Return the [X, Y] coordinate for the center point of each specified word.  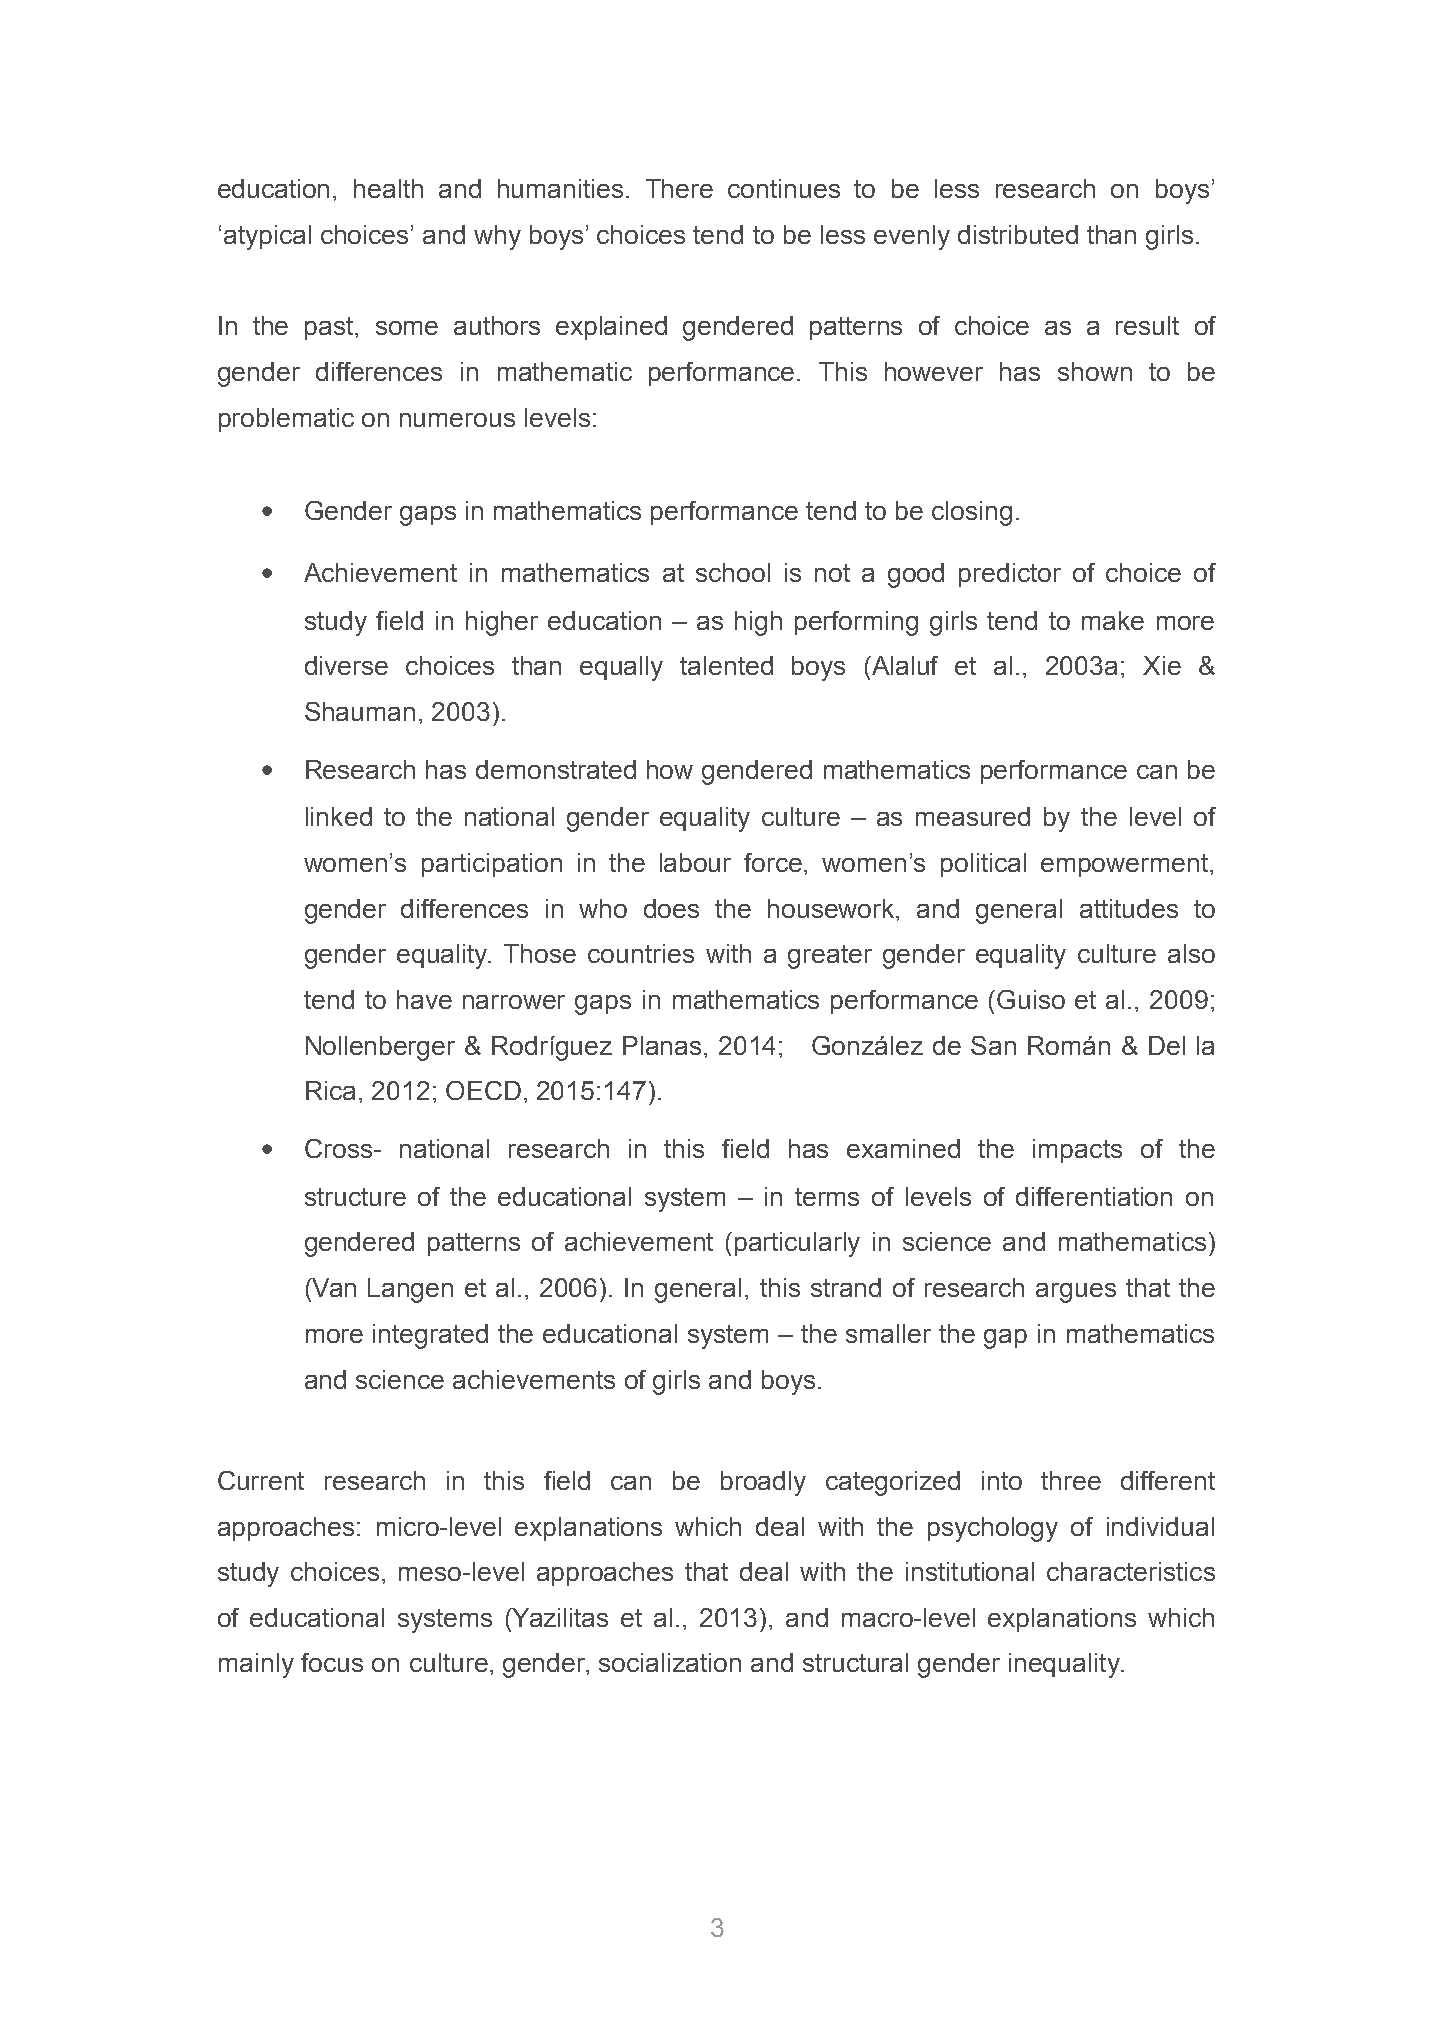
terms [827, 1197]
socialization [670, 1662]
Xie [1162, 665]
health [388, 188]
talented [726, 665]
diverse [346, 665]
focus [332, 1662]
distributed [1018, 234]
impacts [1077, 1151]
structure [355, 1197]
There [679, 188]
